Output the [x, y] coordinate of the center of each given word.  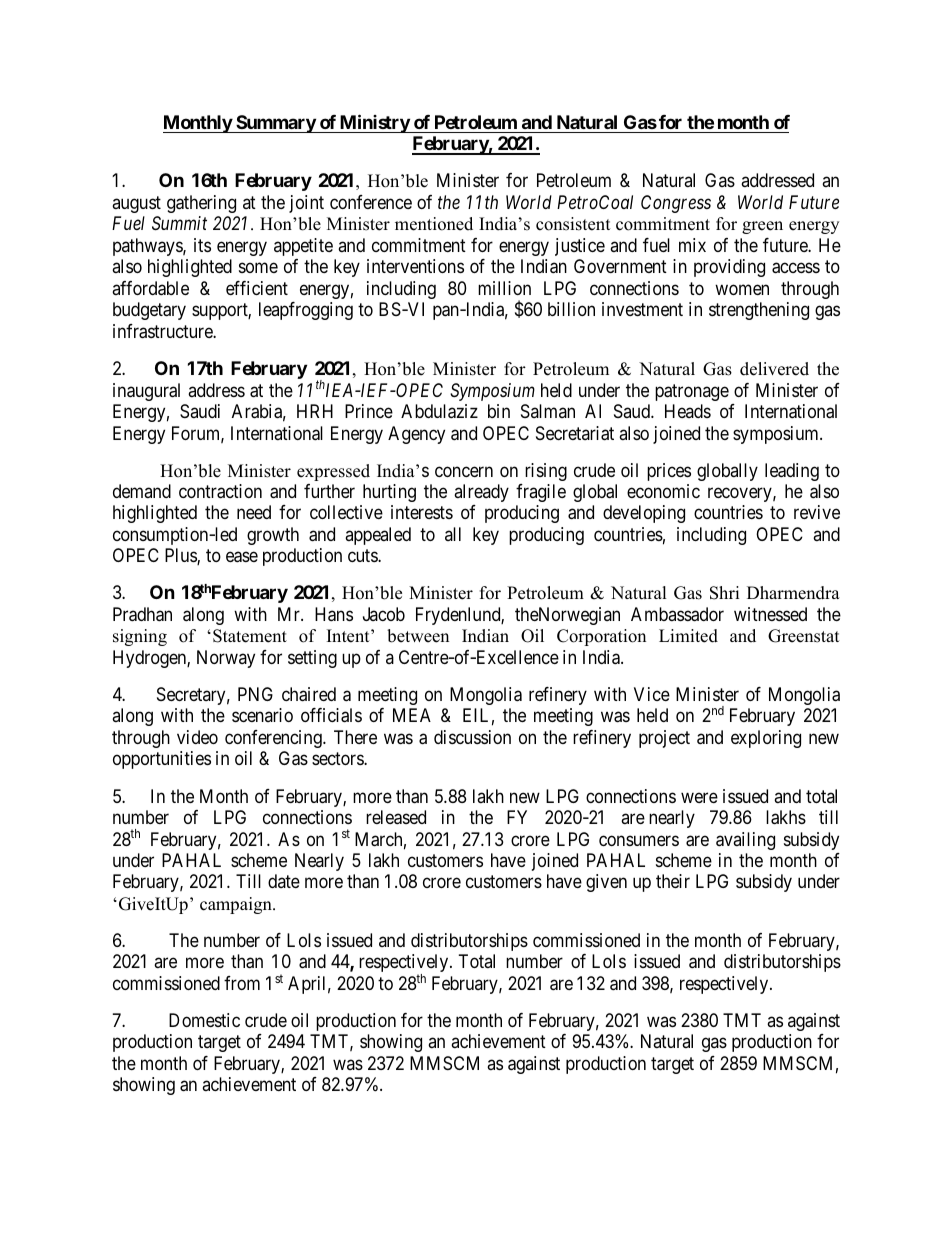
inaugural [146, 392]
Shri [724, 593]
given [606, 883]
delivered [774, 369]
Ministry [374, 123]
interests [422, 512]
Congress [676, 204]
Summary [275, 124]
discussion [472, 737]
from [242, 983]
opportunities [162, 760]
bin [499, 411]
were [699, 797]
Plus [181, 556]
